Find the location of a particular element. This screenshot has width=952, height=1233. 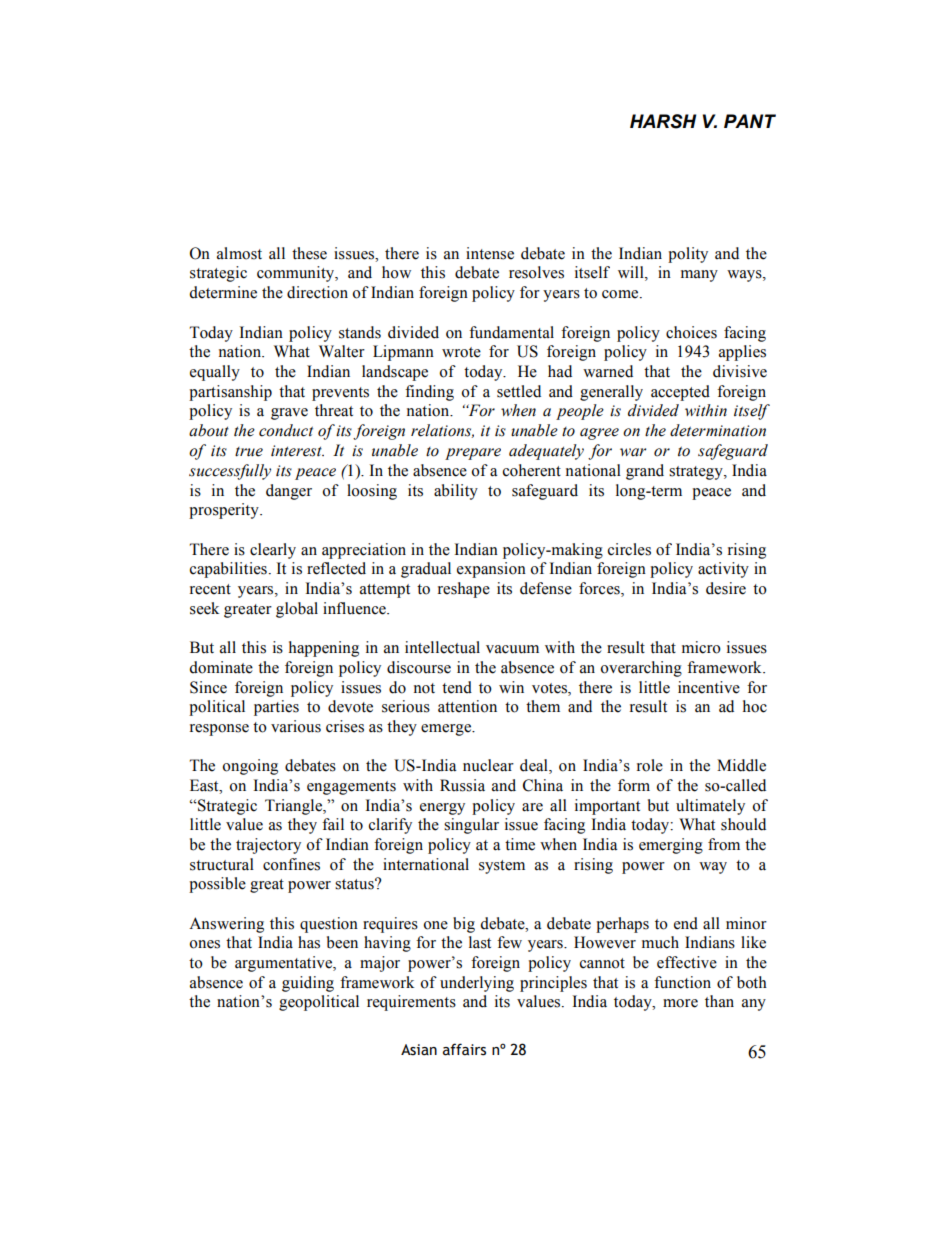

various is located at coordinates (296, 726).
